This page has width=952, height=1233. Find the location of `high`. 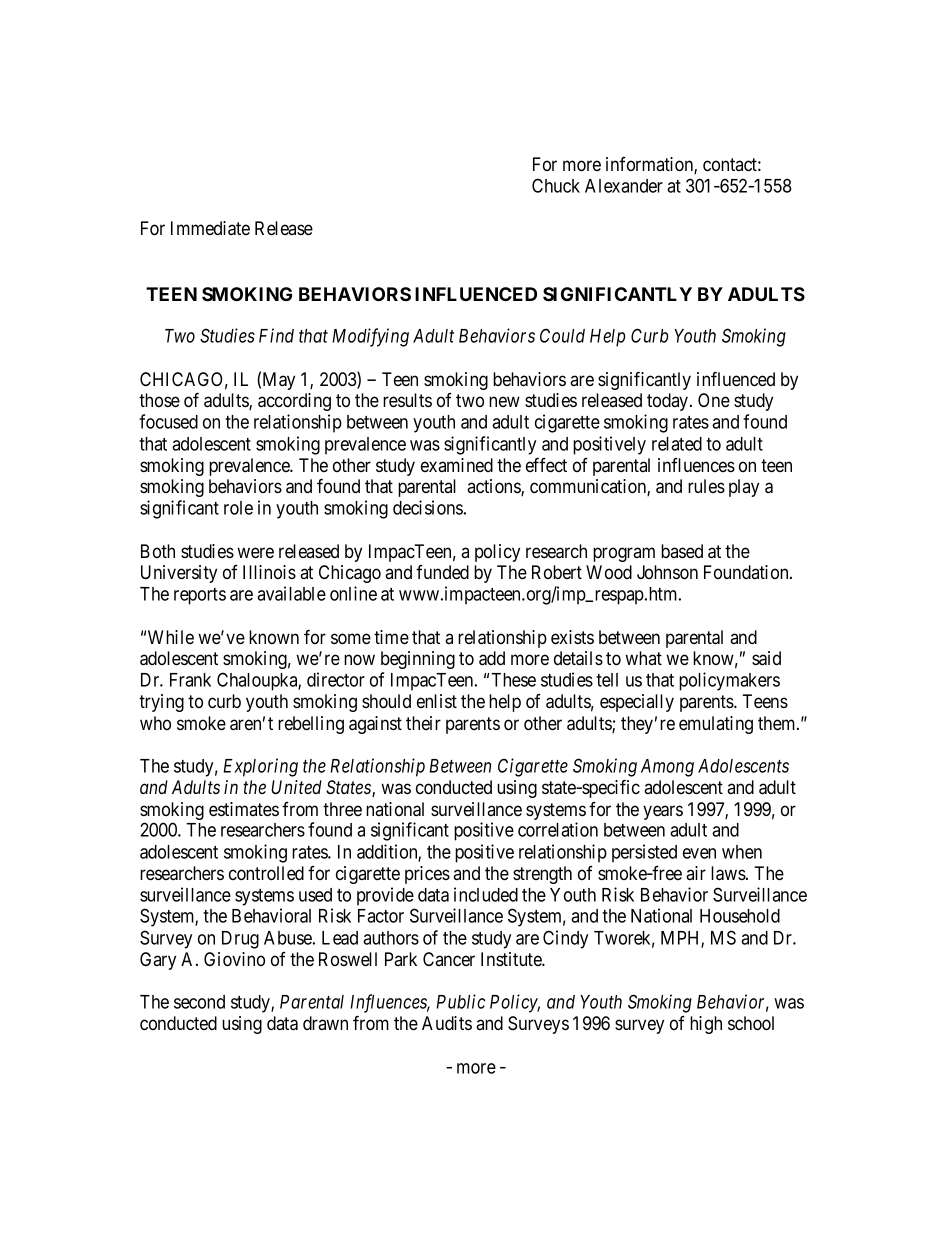

high is located at coordinates (706, 1025).
